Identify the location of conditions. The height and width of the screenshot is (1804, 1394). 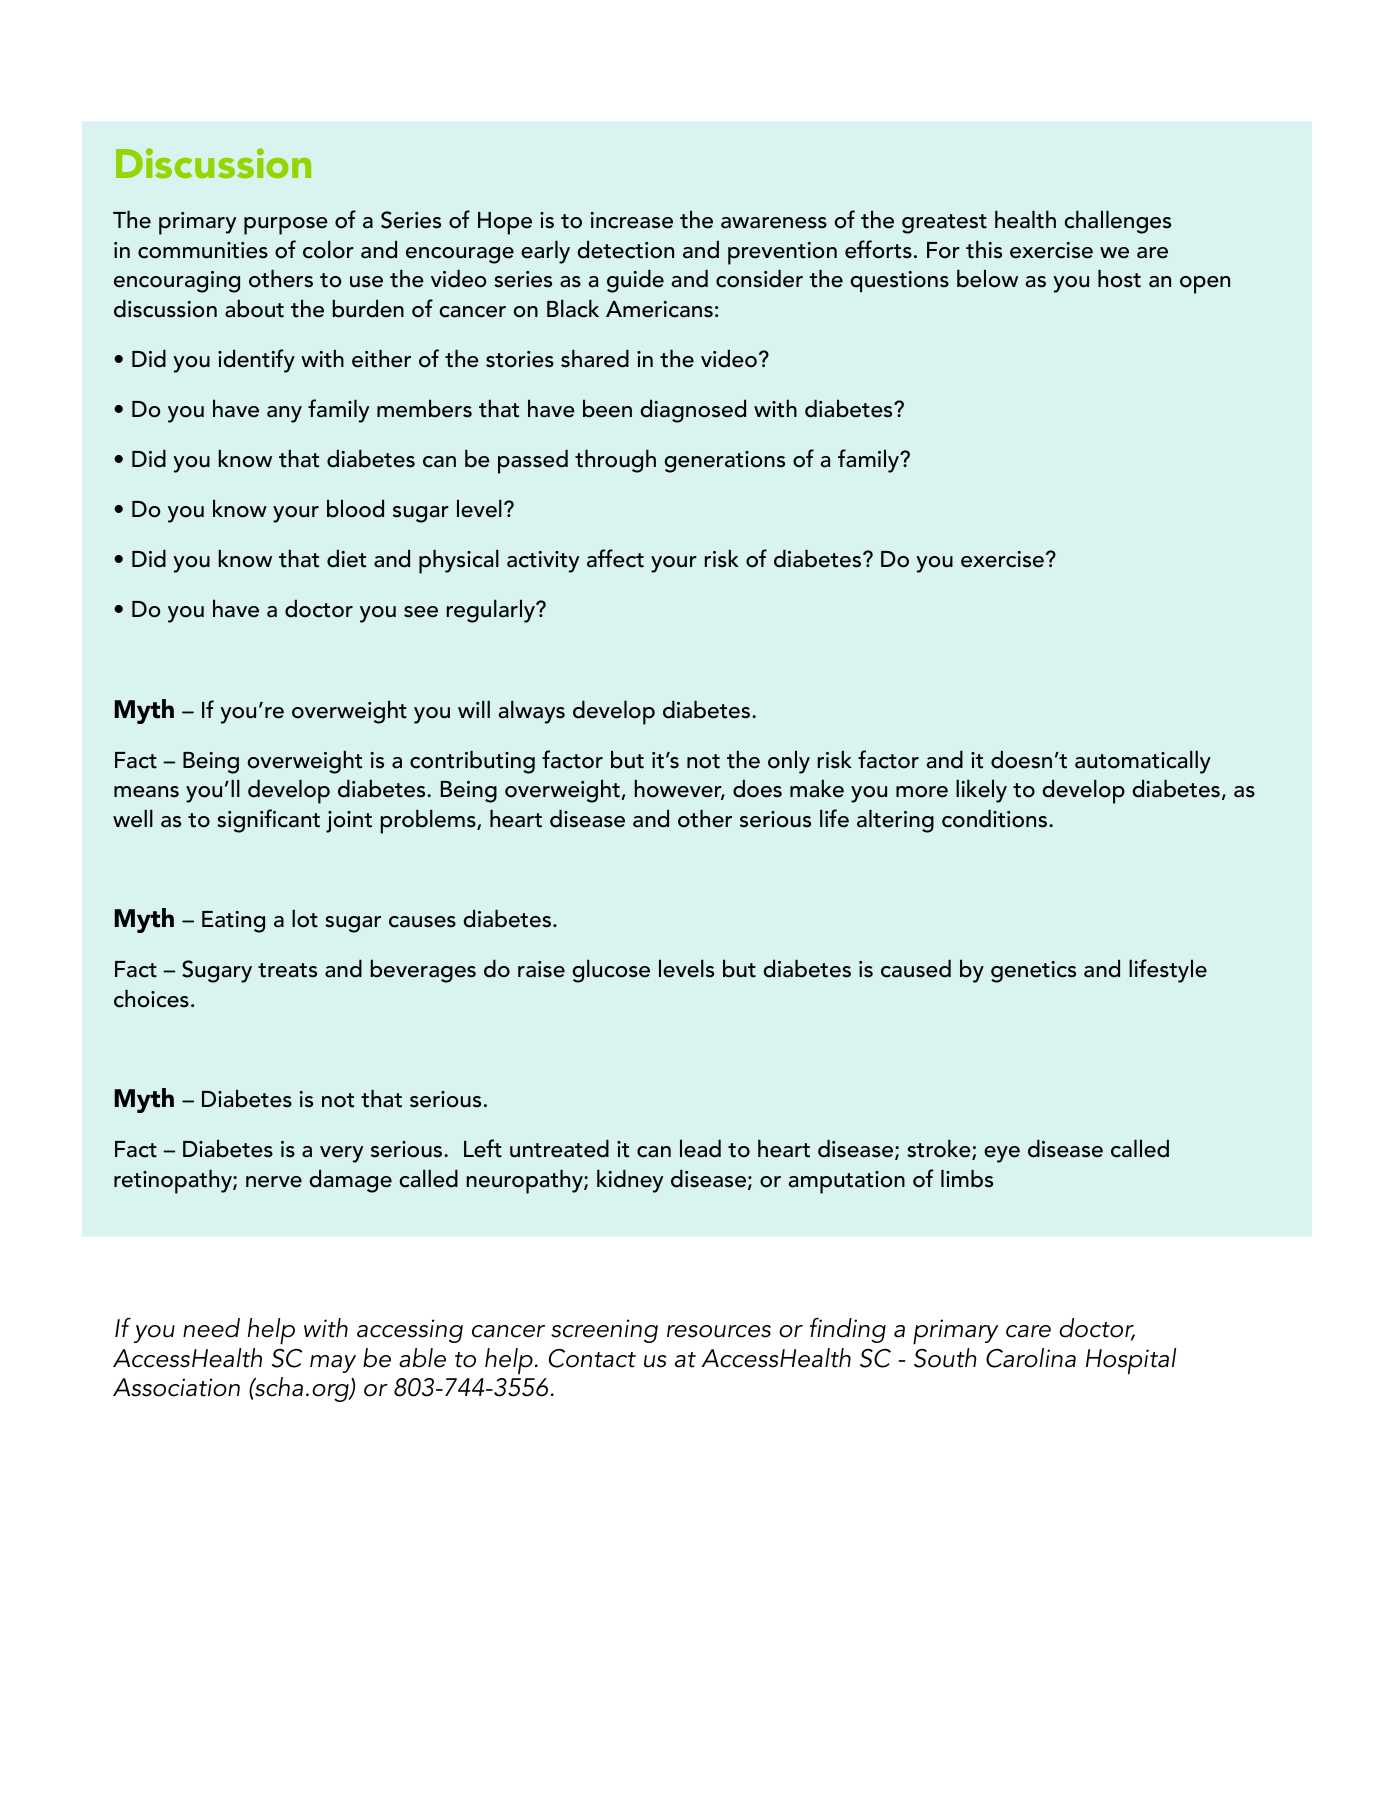
(996, 818).
